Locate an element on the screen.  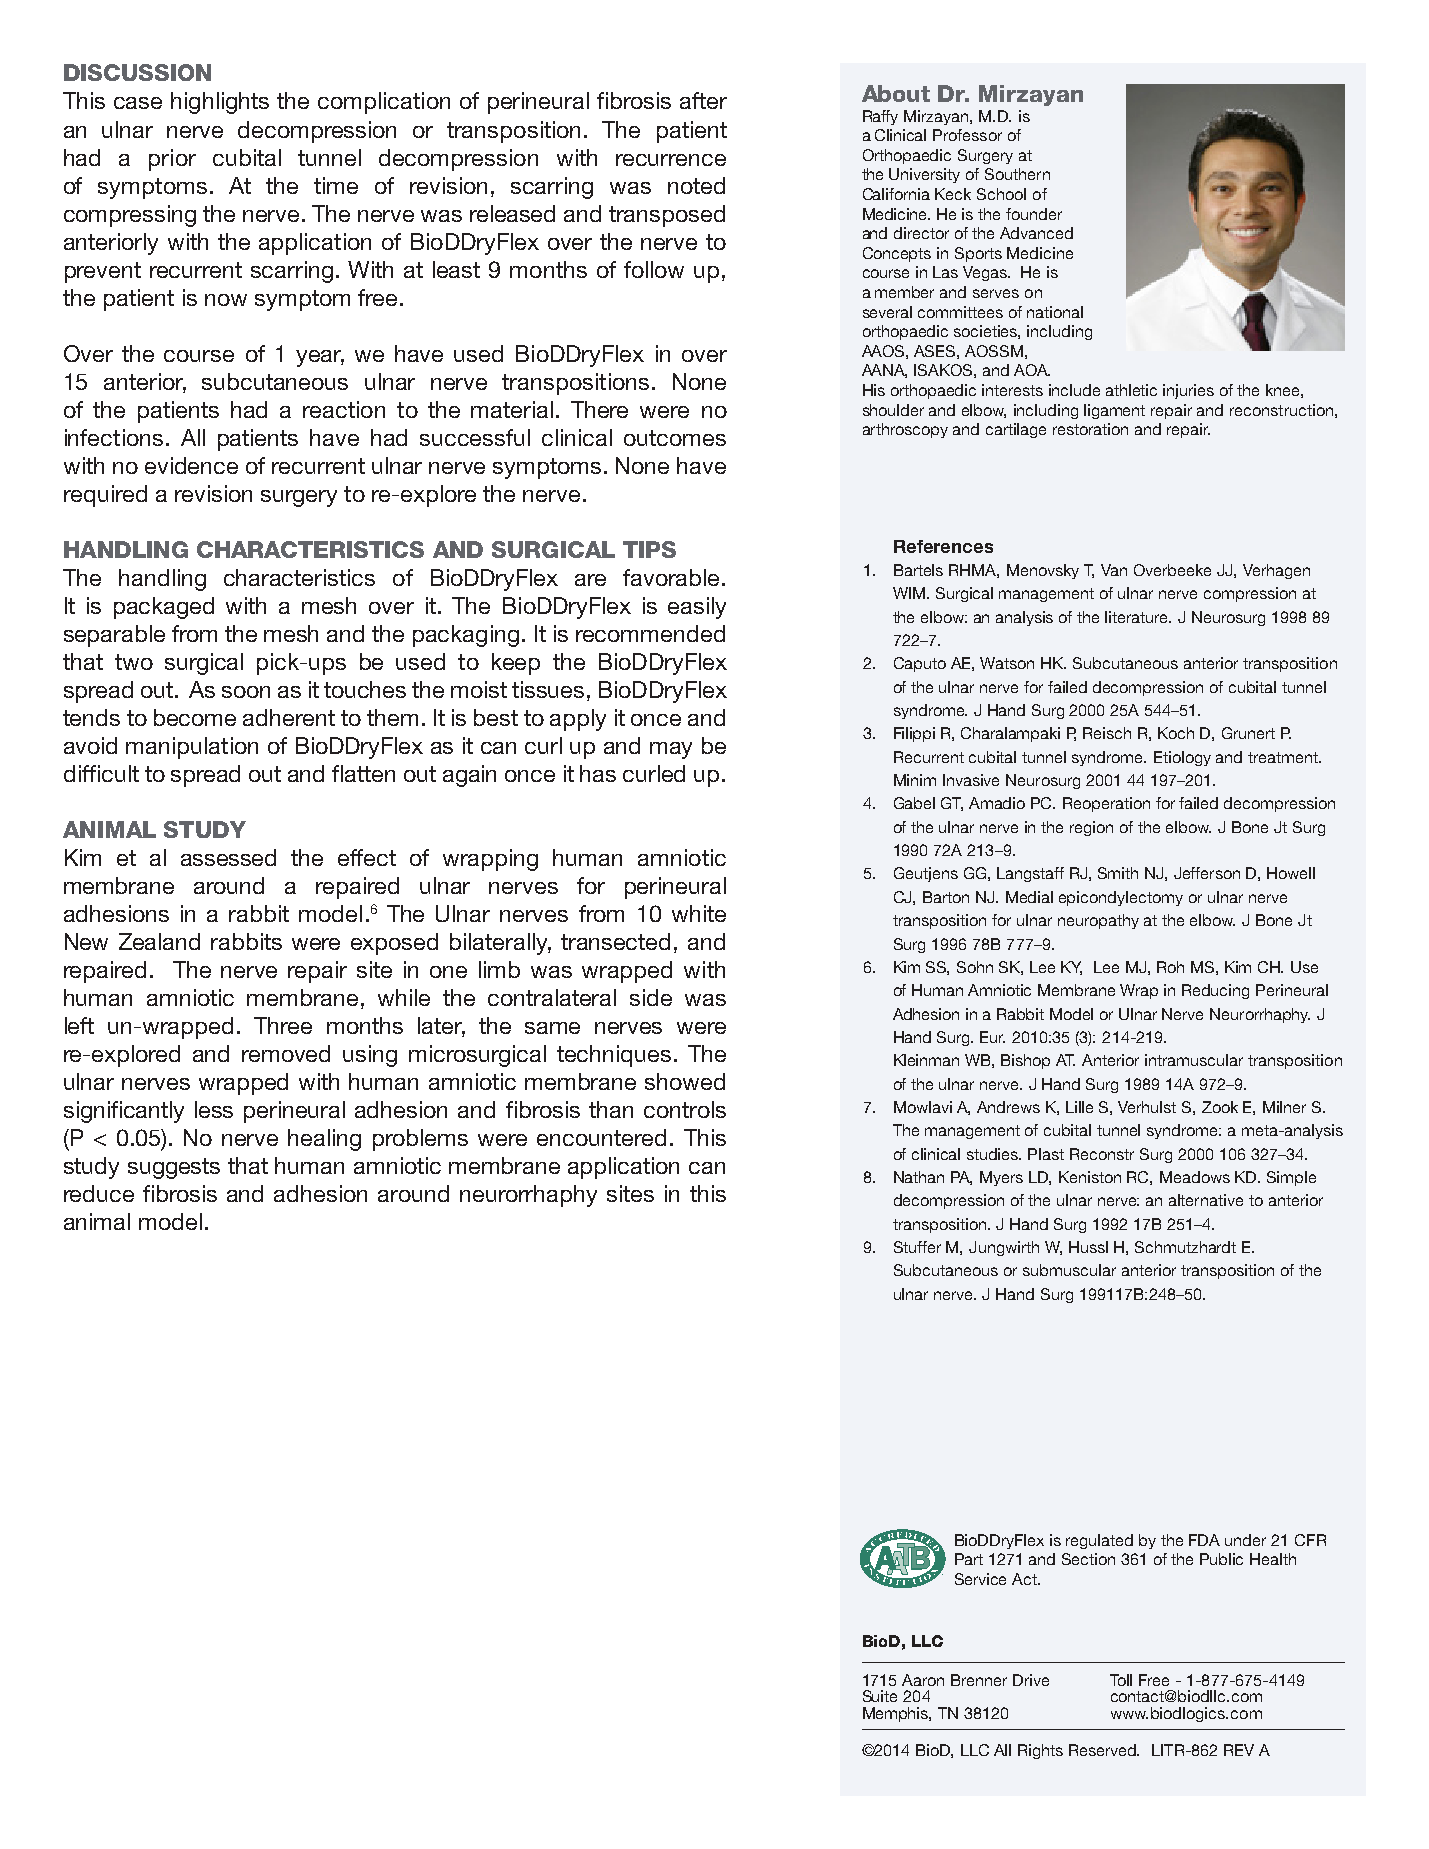
suggests is located at coordinates (174, 1168).
